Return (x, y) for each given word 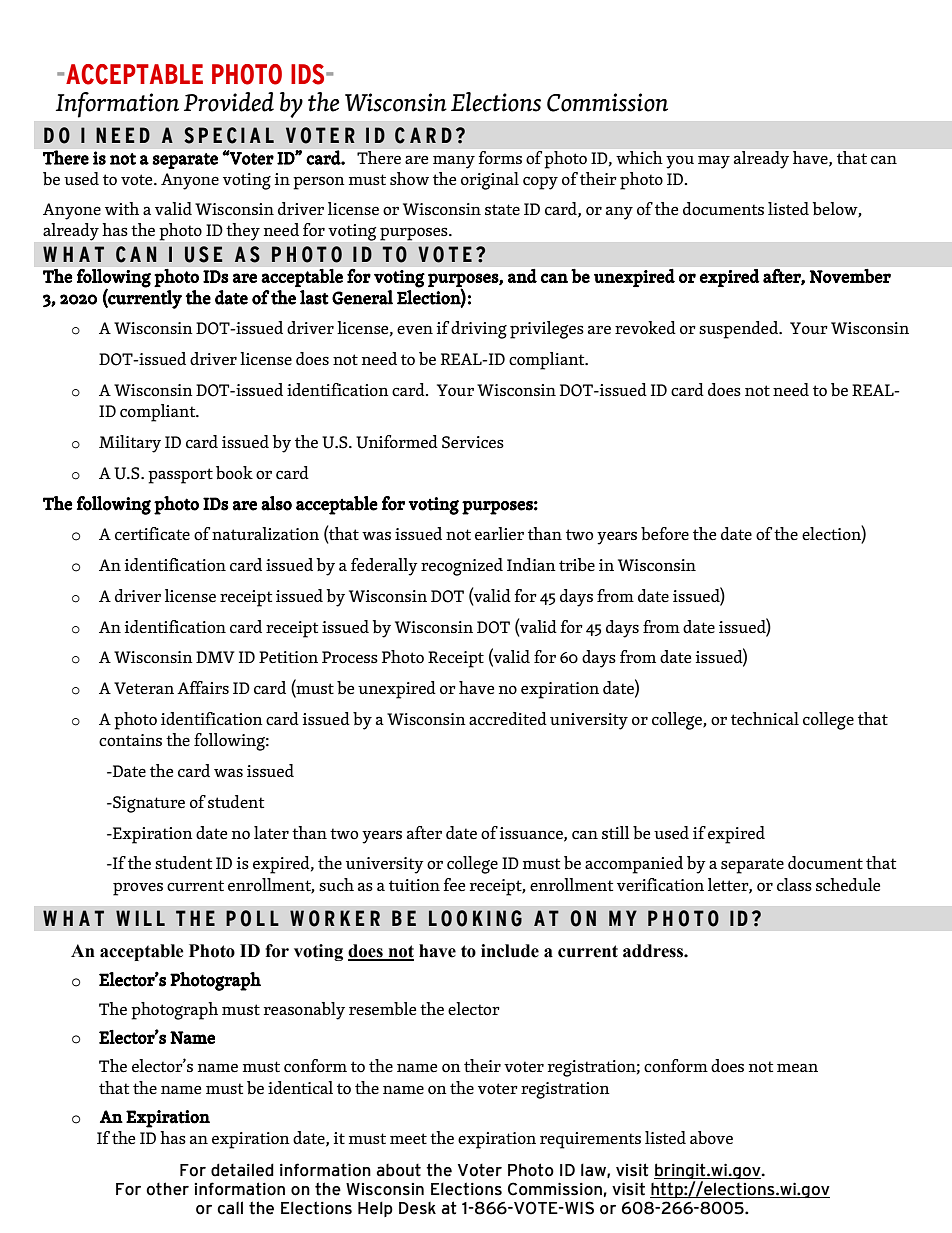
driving (479, 330)
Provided (229, 102)
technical (765, 719)
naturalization (265, 534)
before (665, 534)
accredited (508, 719)
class (794, 885)
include (510, 951)
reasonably (304, 1011)
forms (500, 157)
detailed (242, 1170)
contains (130, 740)
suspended (740, 330)
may (714, 162)
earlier (499, 534)
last (314, 297)
